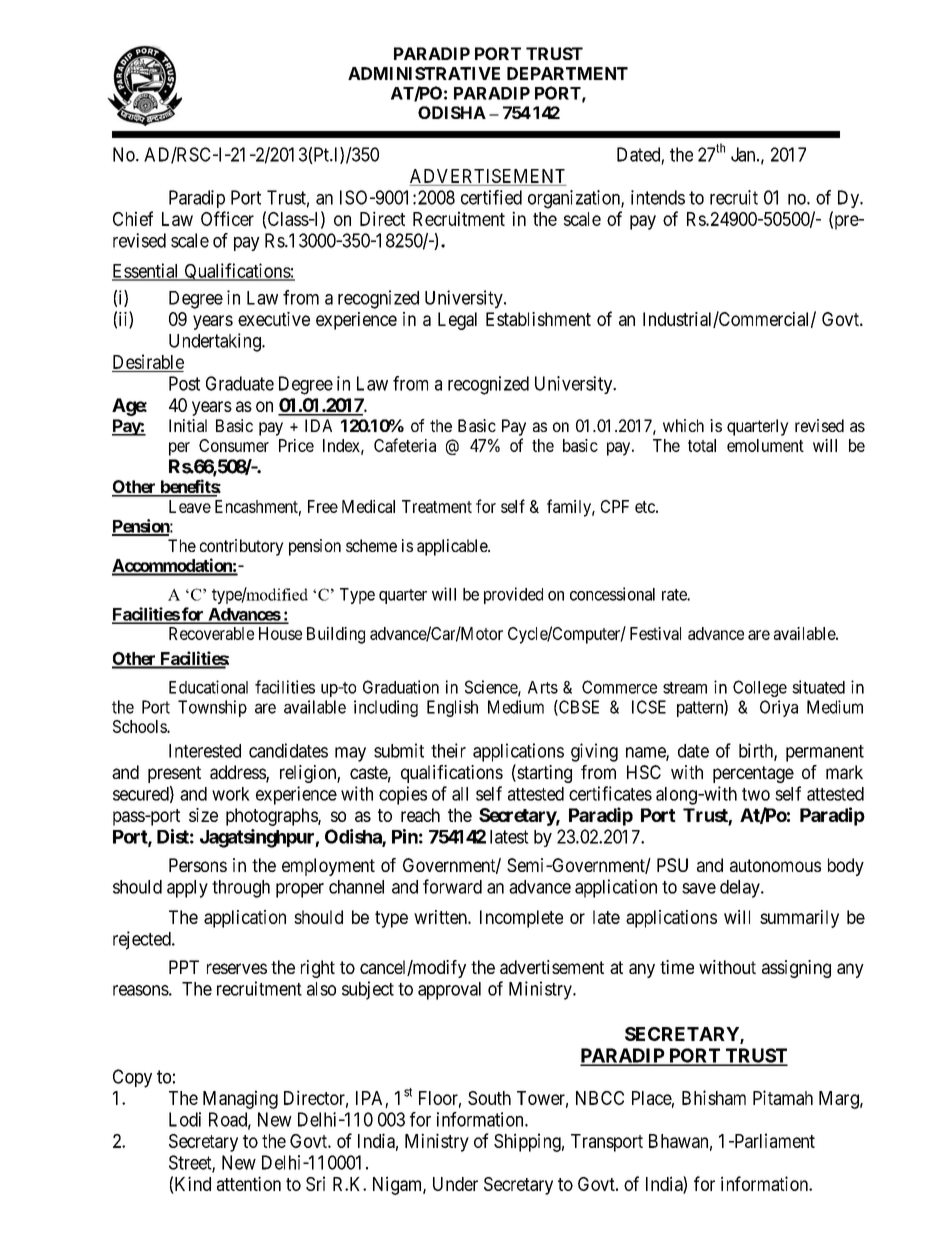 The width and height of the screenshot is (952, 1233). What do you see at coordinates (241, 889) in the screenshot?
I see `through` at bounding box center [241, 889].
